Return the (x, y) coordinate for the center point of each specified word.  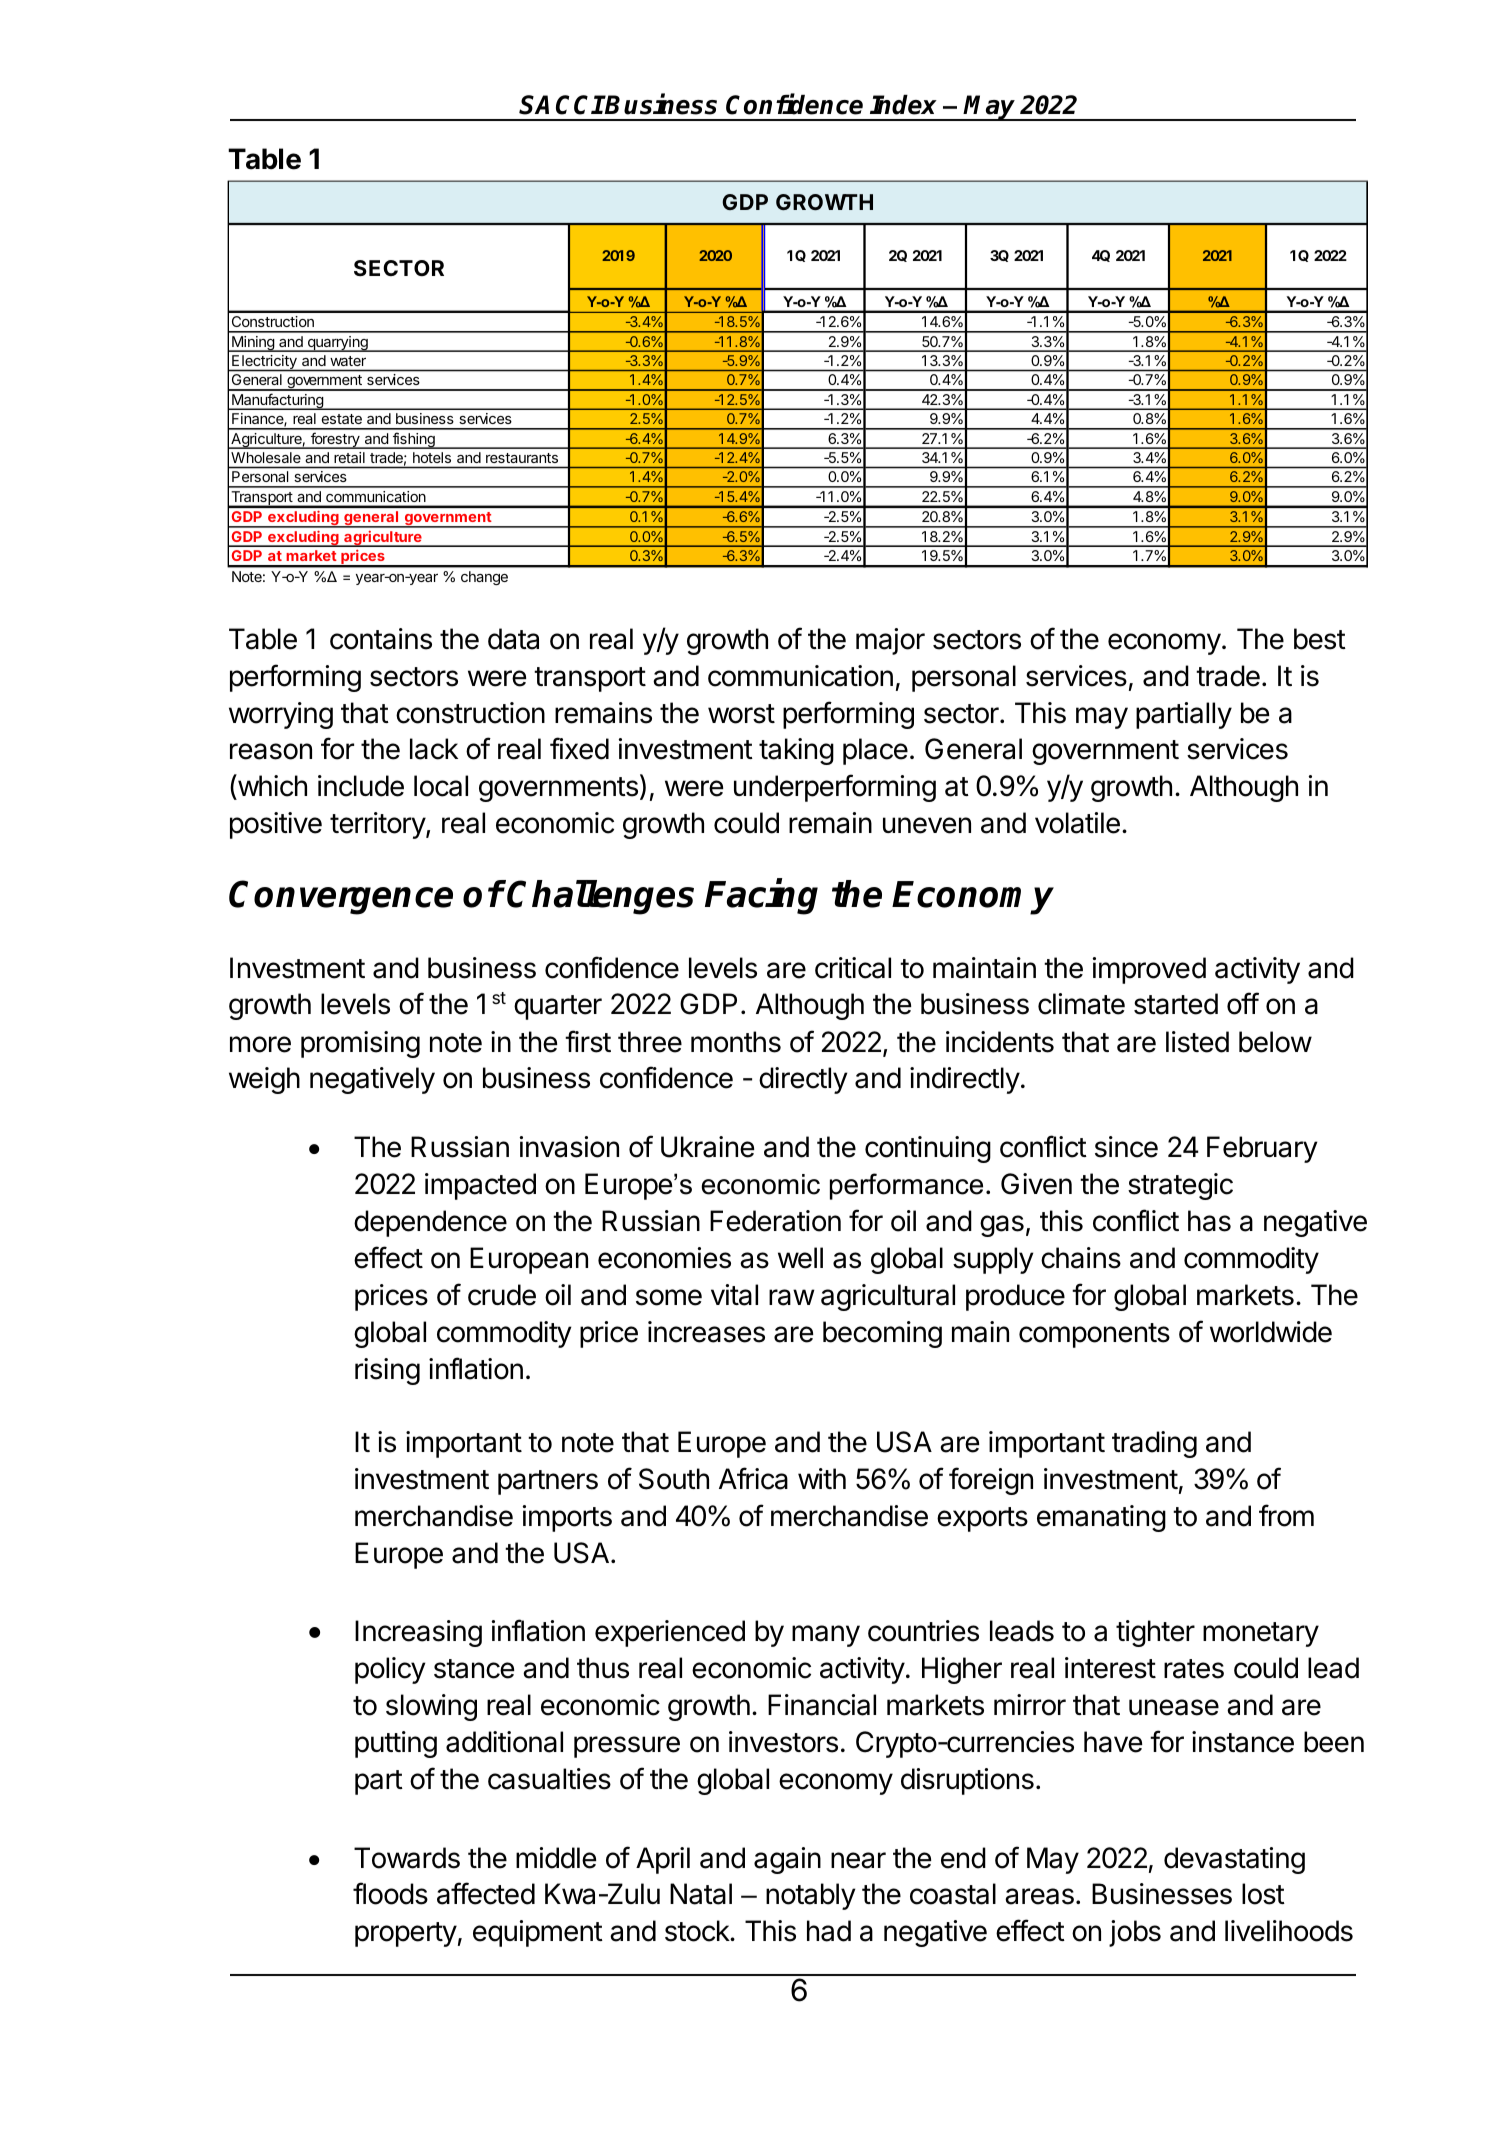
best (1320, 639)
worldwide (1271, 1332)
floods (390, 1893)
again (787, 1860)
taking (796, 751)
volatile (1077, 823)
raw (792, 1297)
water (348, 361)
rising (387, 1371)
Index (903, 105)
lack (434, 749)
